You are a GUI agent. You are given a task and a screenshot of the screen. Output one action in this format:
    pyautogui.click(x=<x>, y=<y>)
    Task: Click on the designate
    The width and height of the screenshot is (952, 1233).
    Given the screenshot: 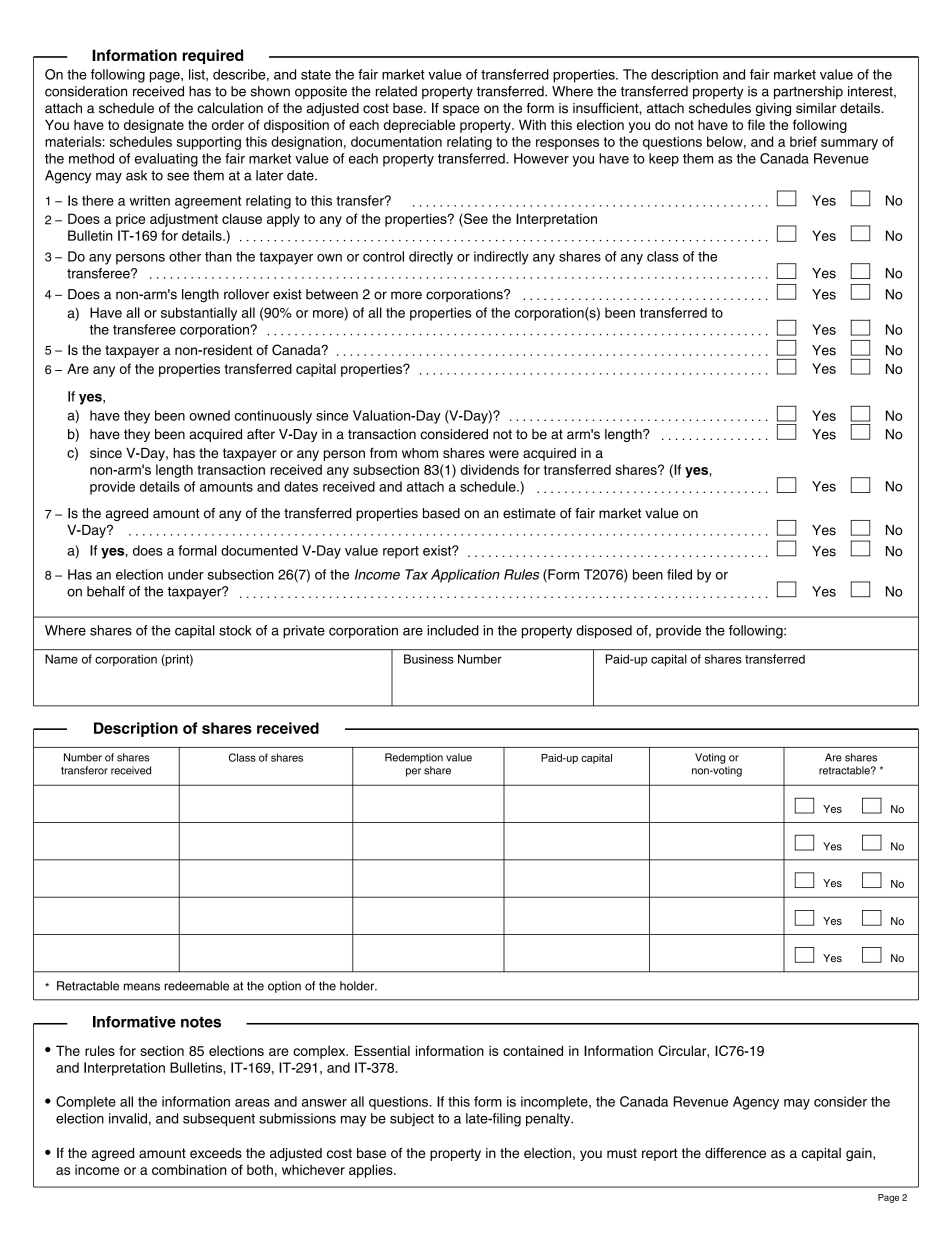 What is the action you would take?
    pyautogui.click(x=154, y=126)
